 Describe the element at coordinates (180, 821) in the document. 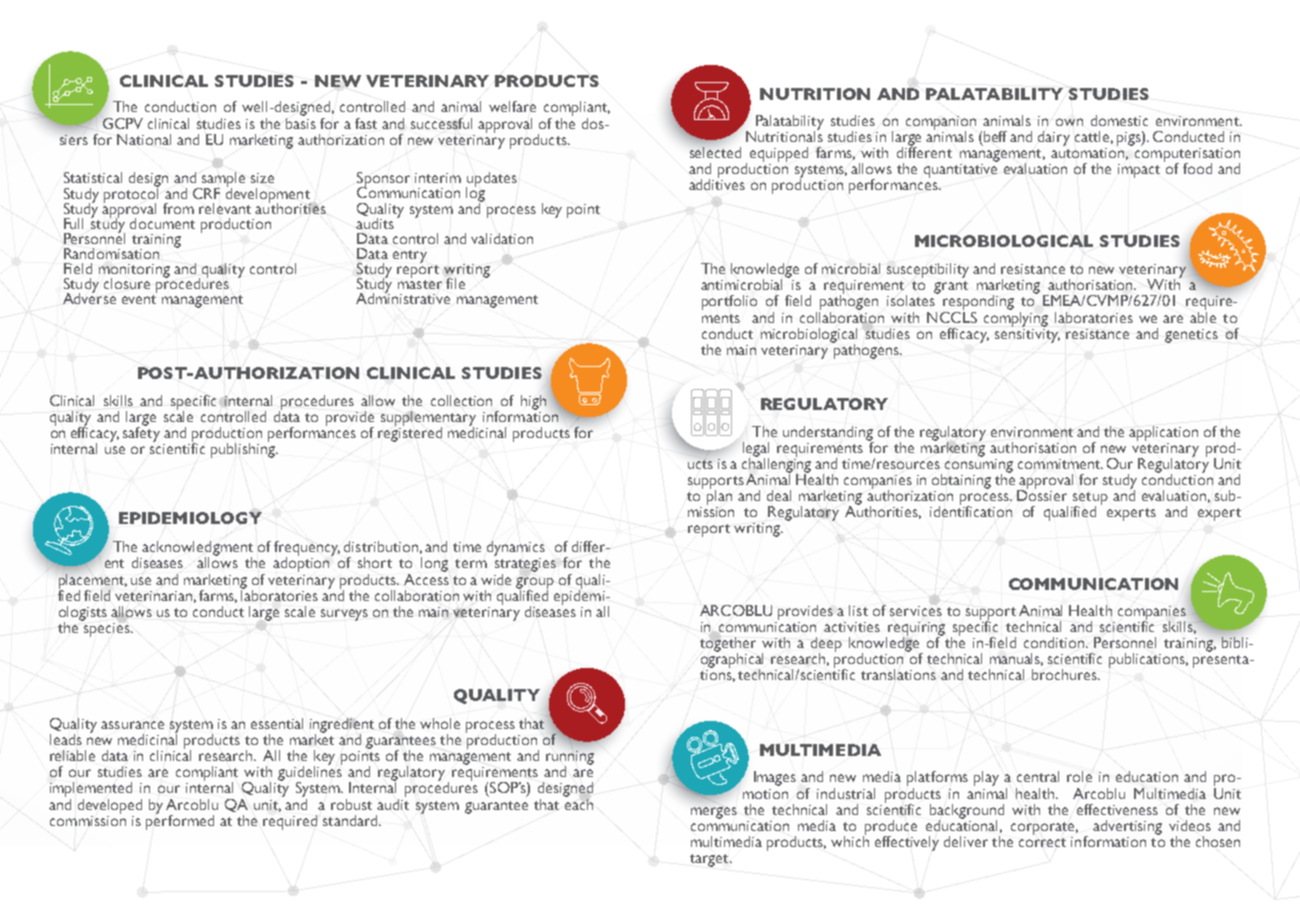

I see `performed` at that location.
